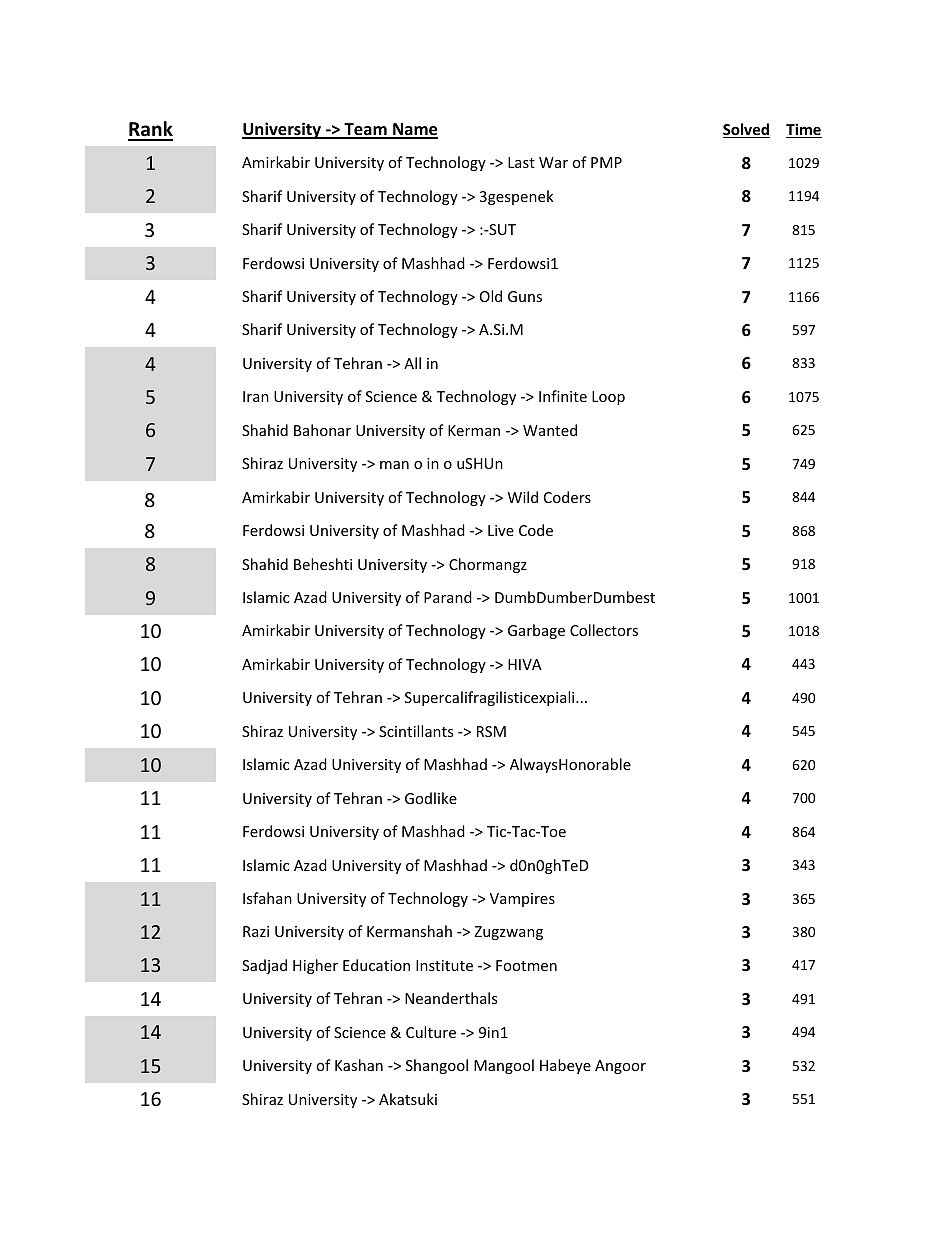 This image has height=1233, width=952. I want to click on Collectors, so click(604, 630).
